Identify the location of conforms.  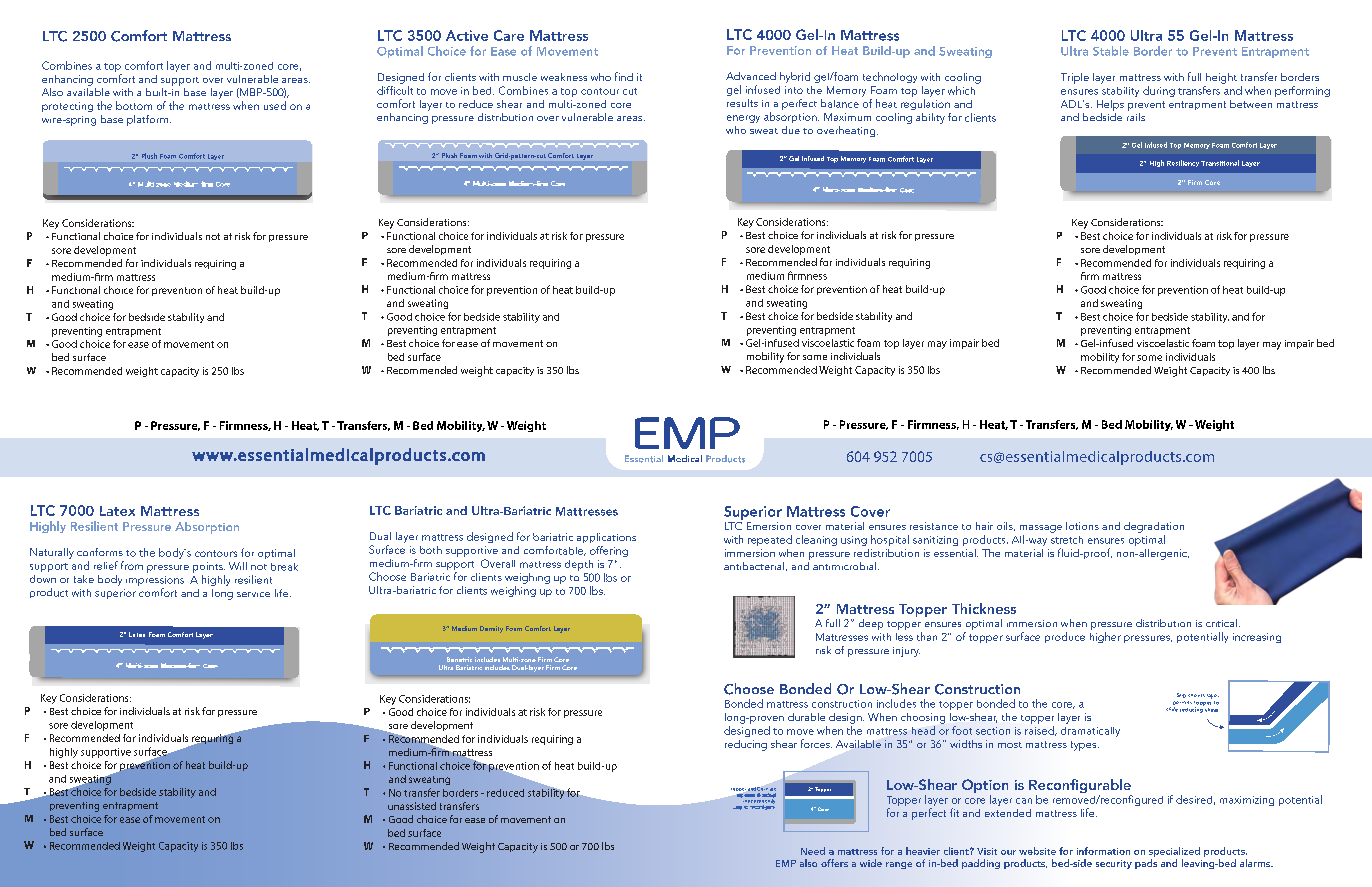
(100, 552).
